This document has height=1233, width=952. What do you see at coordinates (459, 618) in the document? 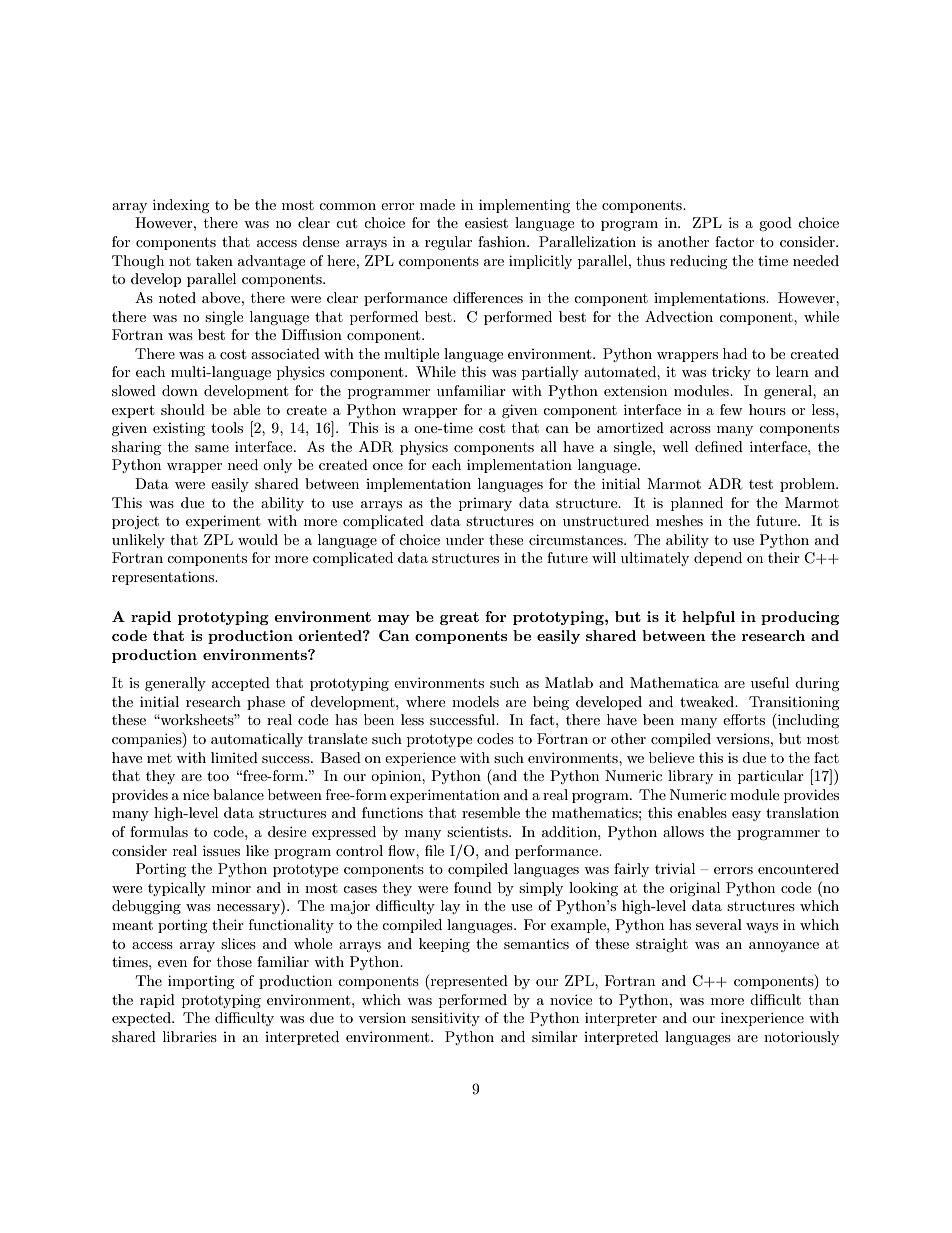
I see `great` at bounding box center [459, 618].
